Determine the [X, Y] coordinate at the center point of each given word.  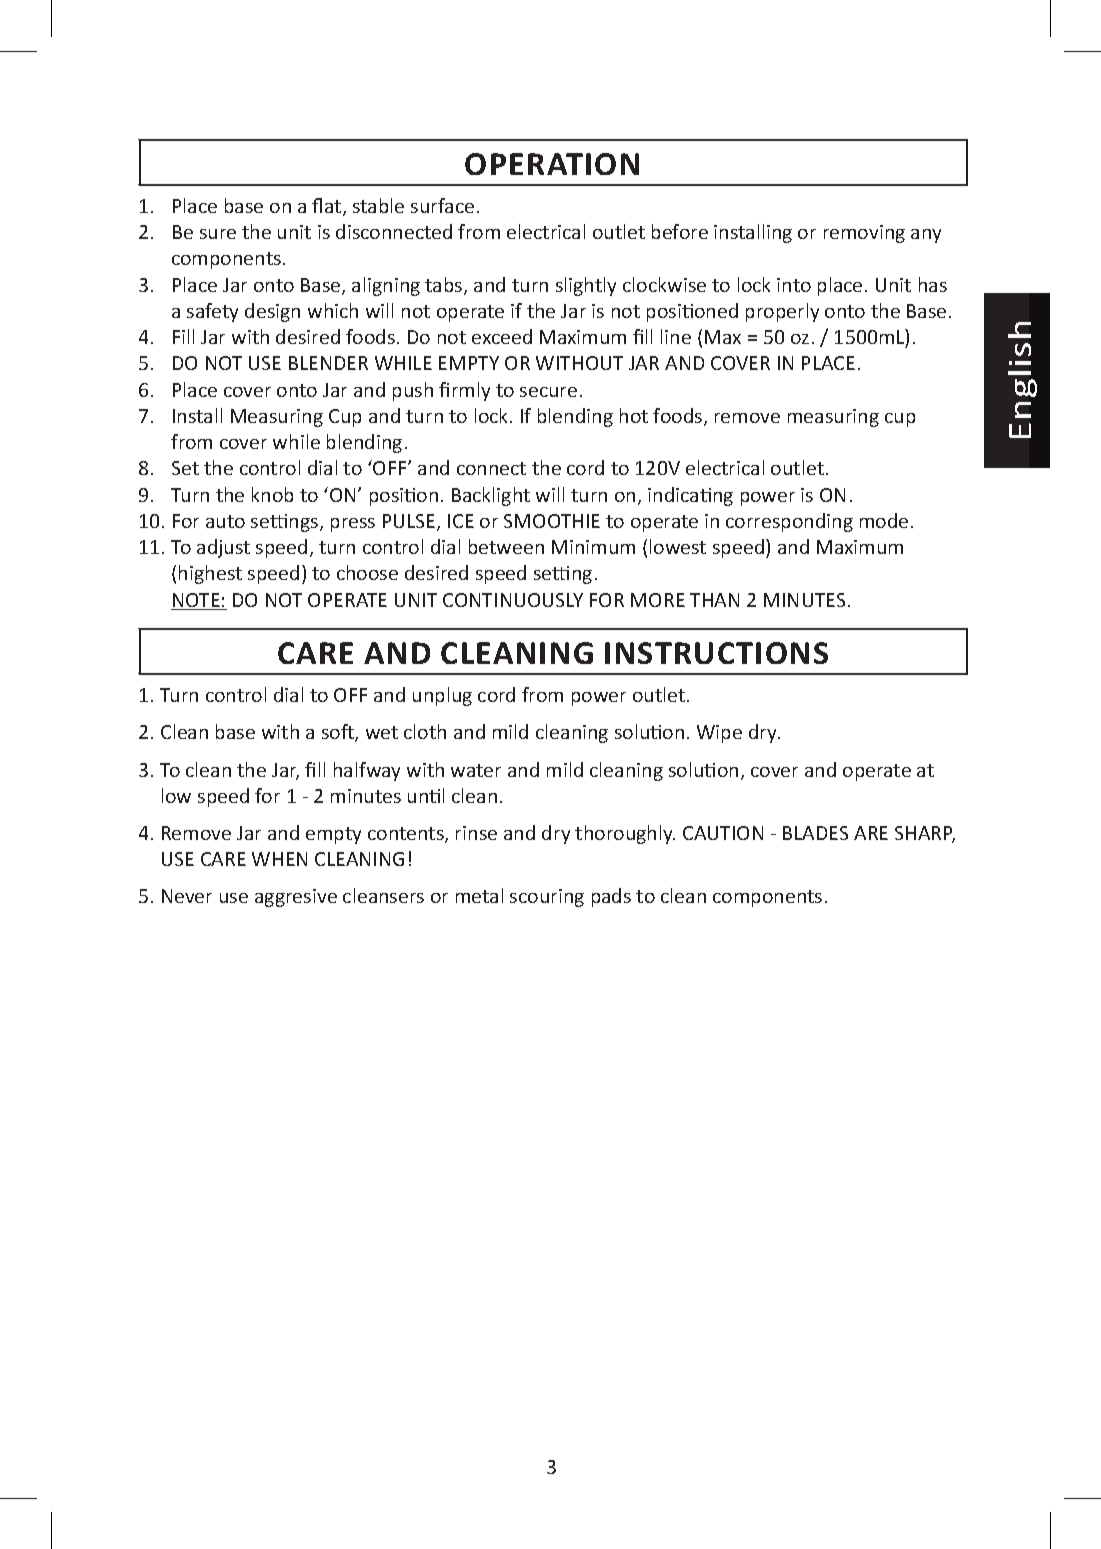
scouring [547, 898]
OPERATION [552, 164]
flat [328, 207]
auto [225, 521]
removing [864, 234]
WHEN [279, 859]
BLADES [815, 833]
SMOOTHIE [552, 521]
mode [884, 520]
